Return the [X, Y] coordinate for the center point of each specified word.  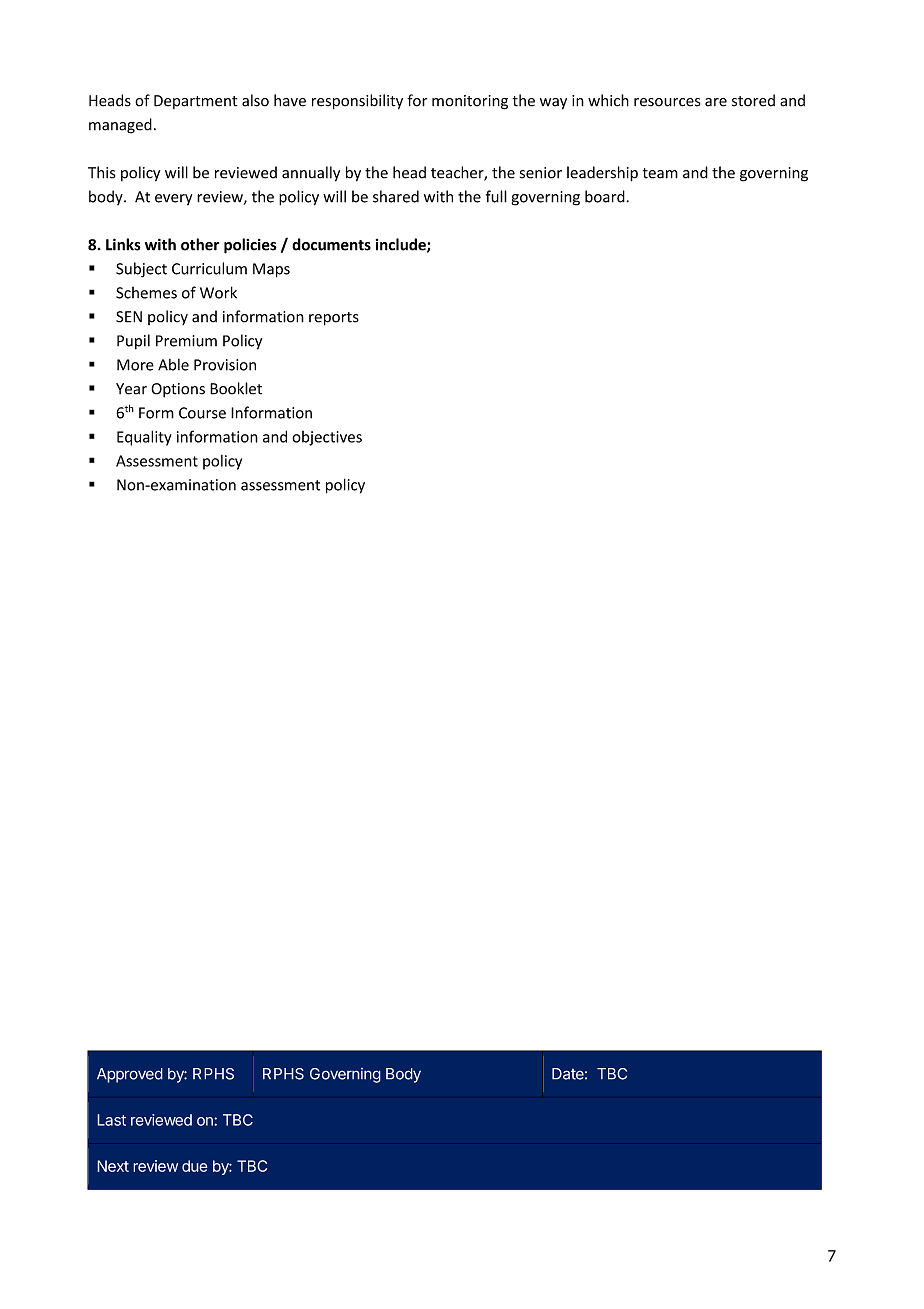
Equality [144, 438]
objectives [327, 438]
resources [667, 102]
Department [196, 102]
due [195, 1166]
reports [334, 319]
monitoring [470, 102]
